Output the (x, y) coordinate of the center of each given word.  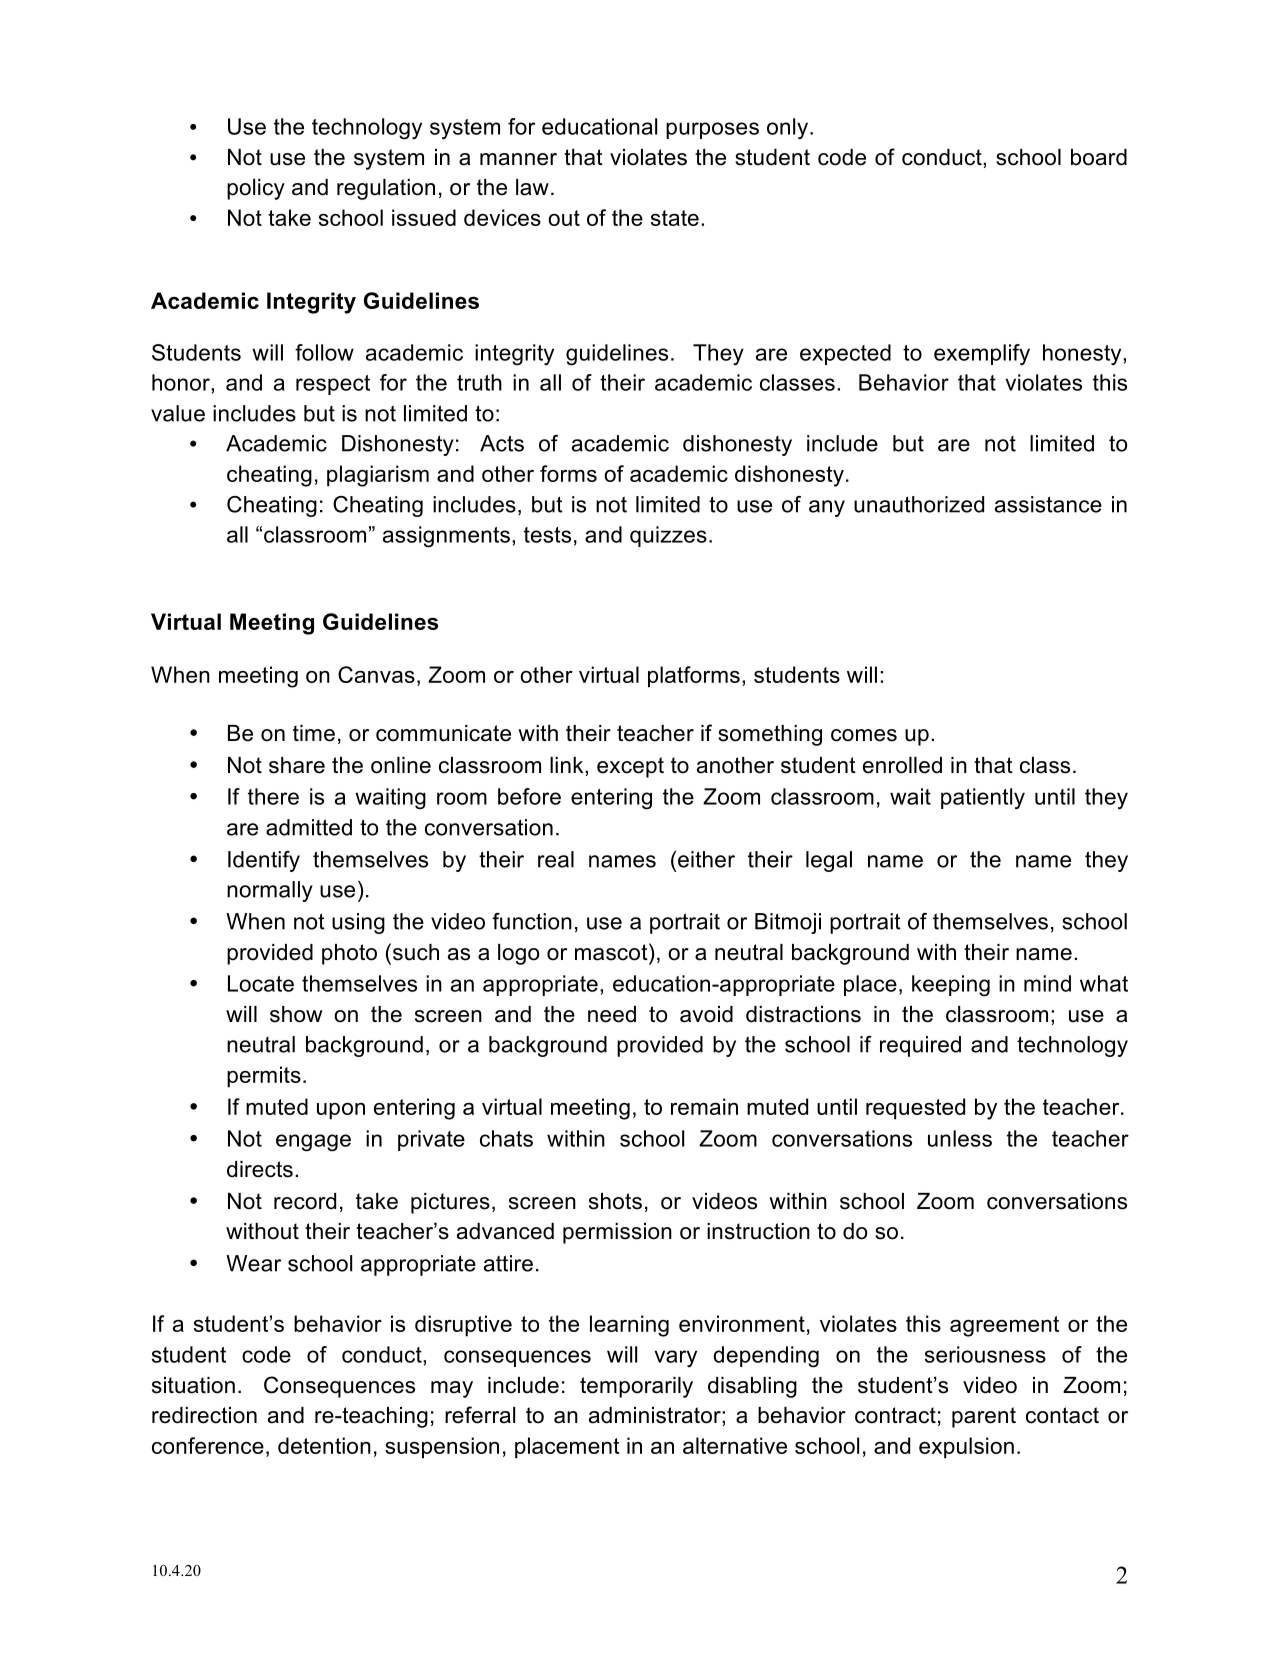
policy (256, 189)
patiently (983, 799)
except (630, 767)
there (273, 796)
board (1099, 157)
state (675, 218)
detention (324, 1445)
